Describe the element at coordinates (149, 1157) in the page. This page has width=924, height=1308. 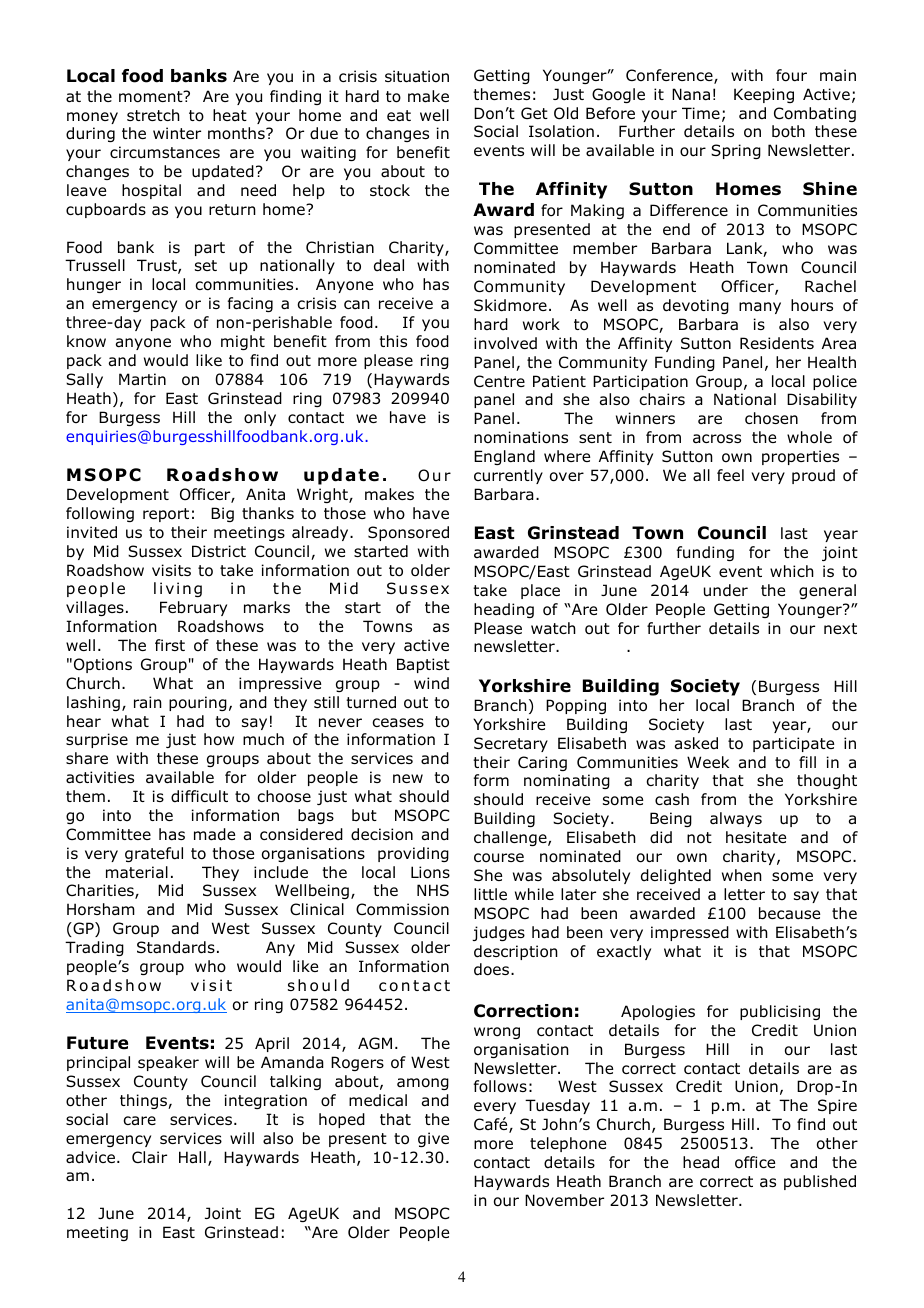
I see `Clair` at that location.
